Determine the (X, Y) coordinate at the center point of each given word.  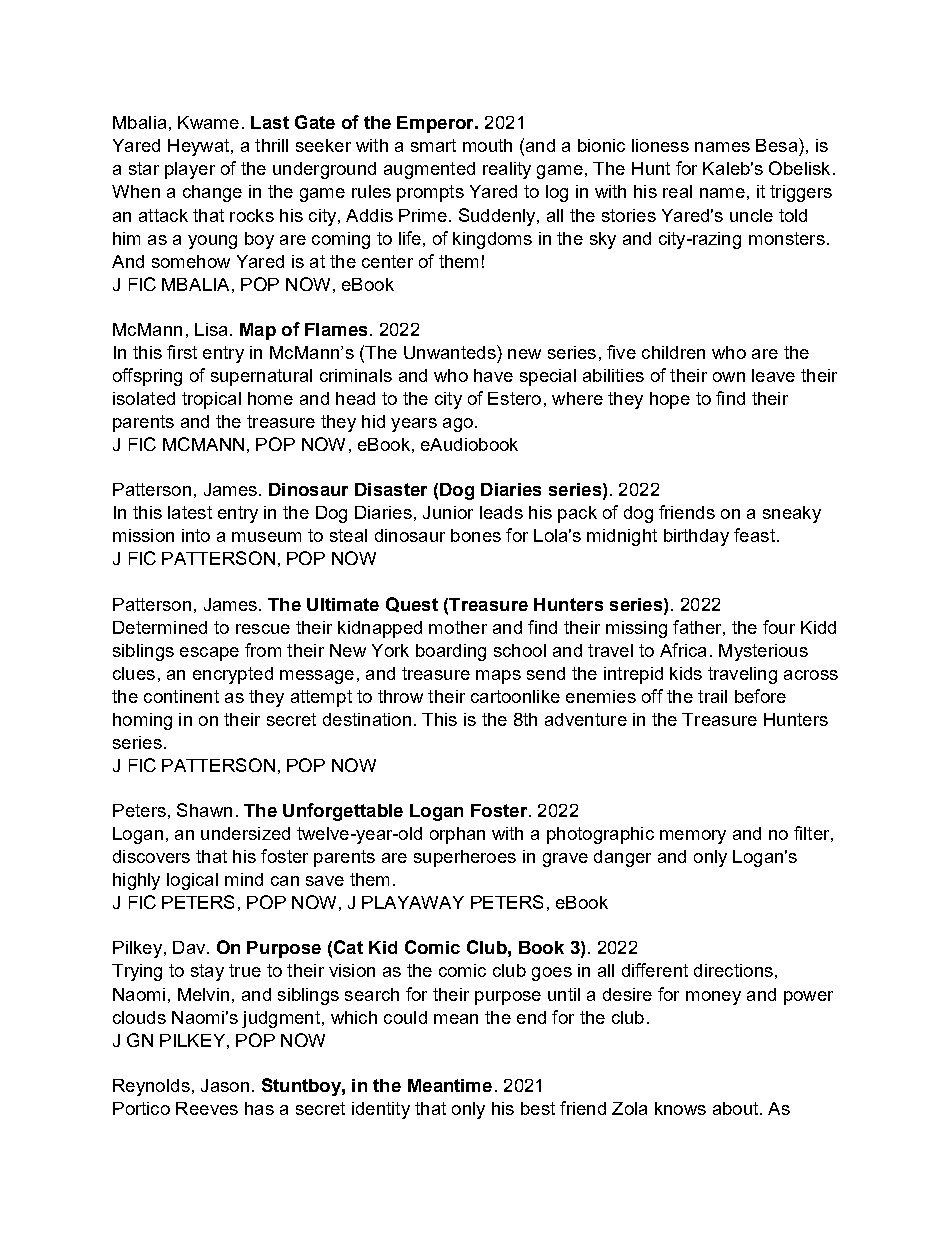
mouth (487, 145)
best (538, 1108)
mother (458, 627)
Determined (160, 627)
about (737, 1108)
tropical (211, 400)
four (779, 627)
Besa (778, 145)
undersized (245, 833)
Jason (225, 1085)
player (190, 170)
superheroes (465, 858)
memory (693, 837)
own (729, 377)
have (493, 375)
